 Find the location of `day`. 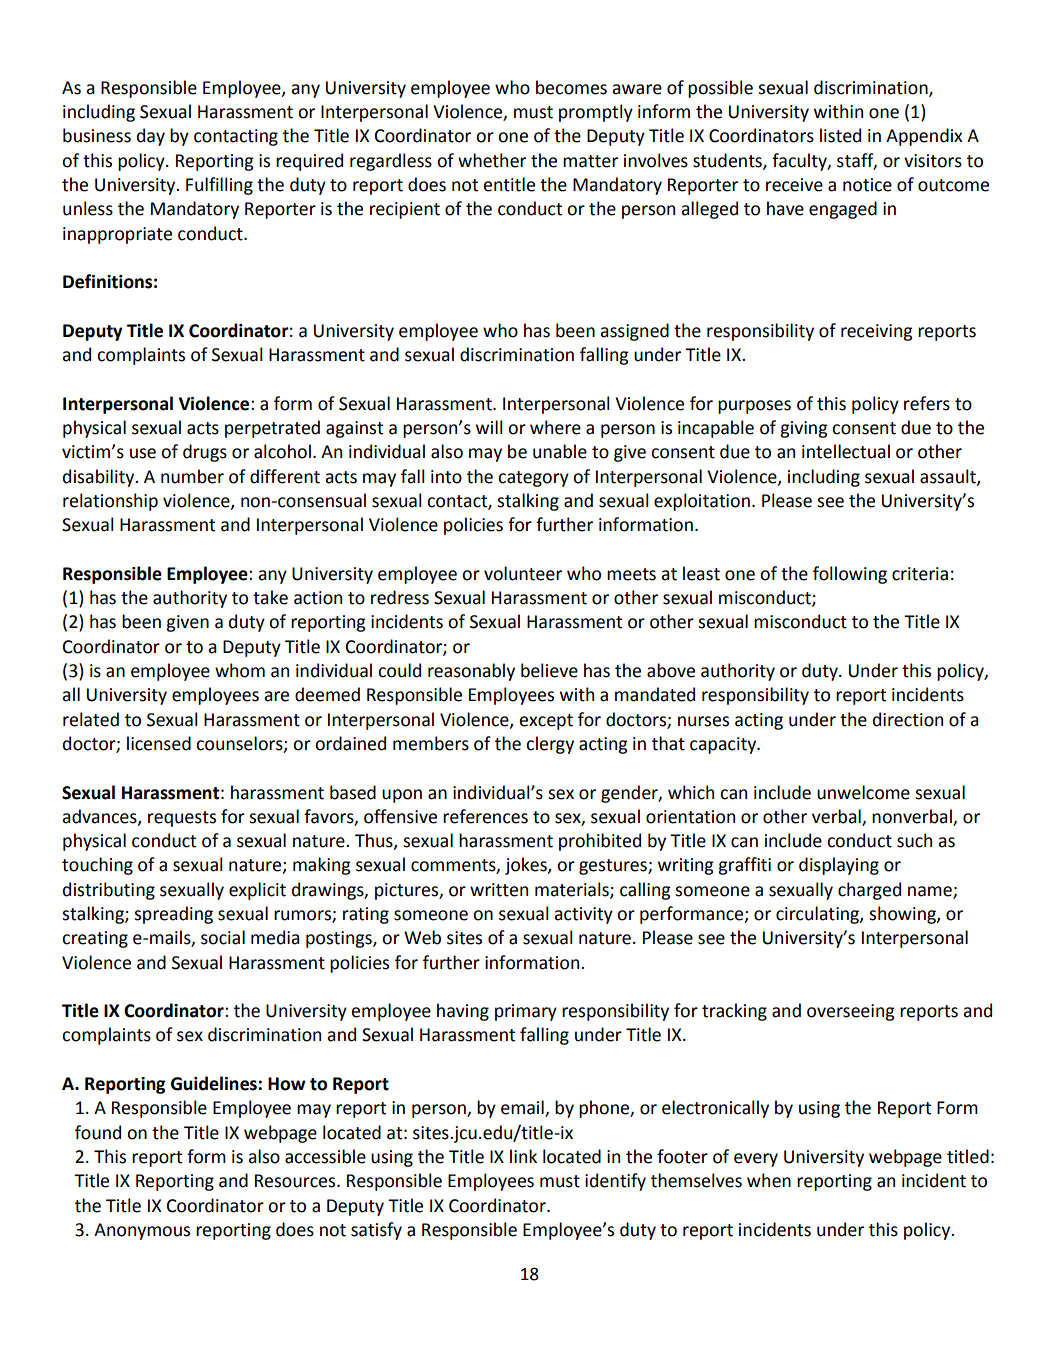

day is located at coordinates (151, 137).
